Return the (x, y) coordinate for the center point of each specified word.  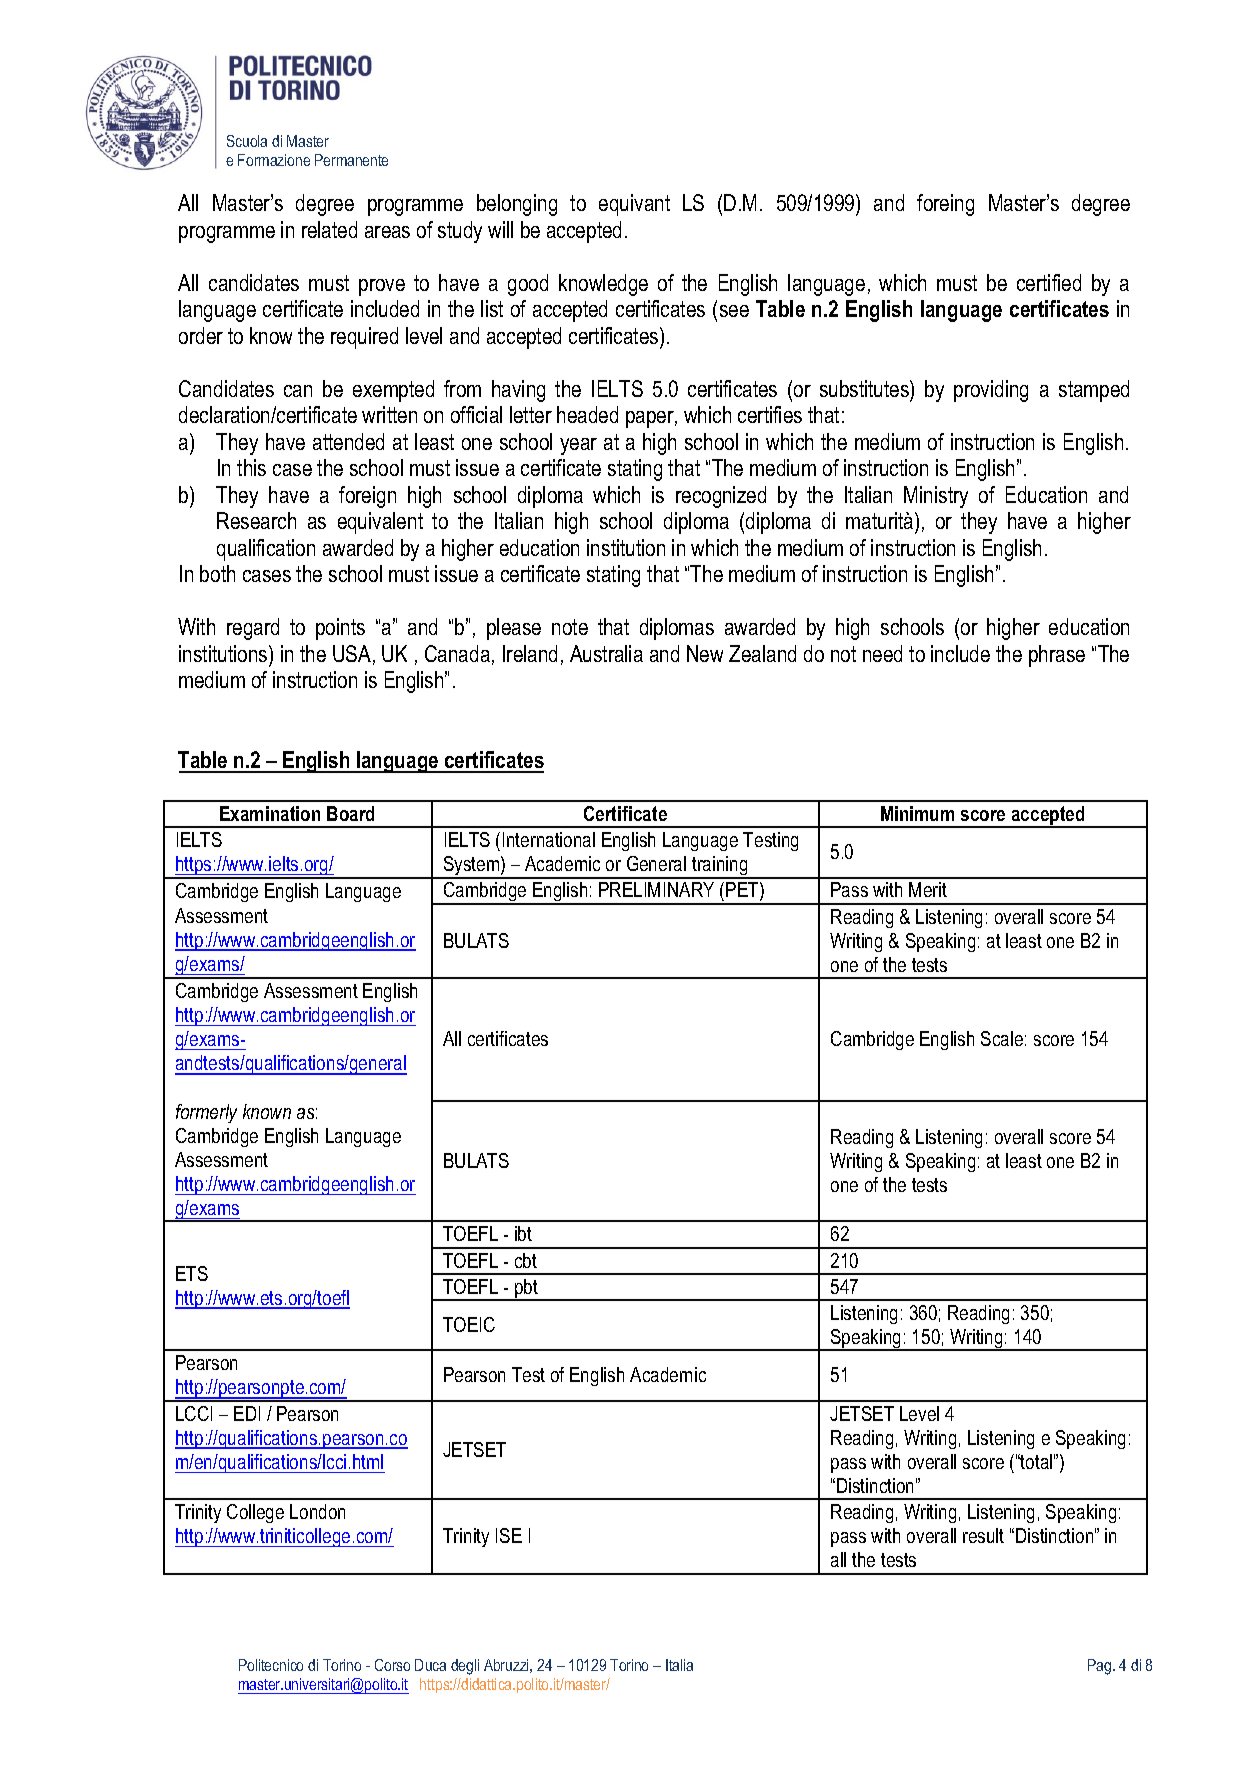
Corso (392, 1665)
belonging (517, 205)
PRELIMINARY (656, 889)
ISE (509, 1535)
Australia (606, 653)
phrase (1057, 656)
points (340, 629)
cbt (526, 1260)
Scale (1002, 1038)
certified (1049, 282)
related (329, 229)
